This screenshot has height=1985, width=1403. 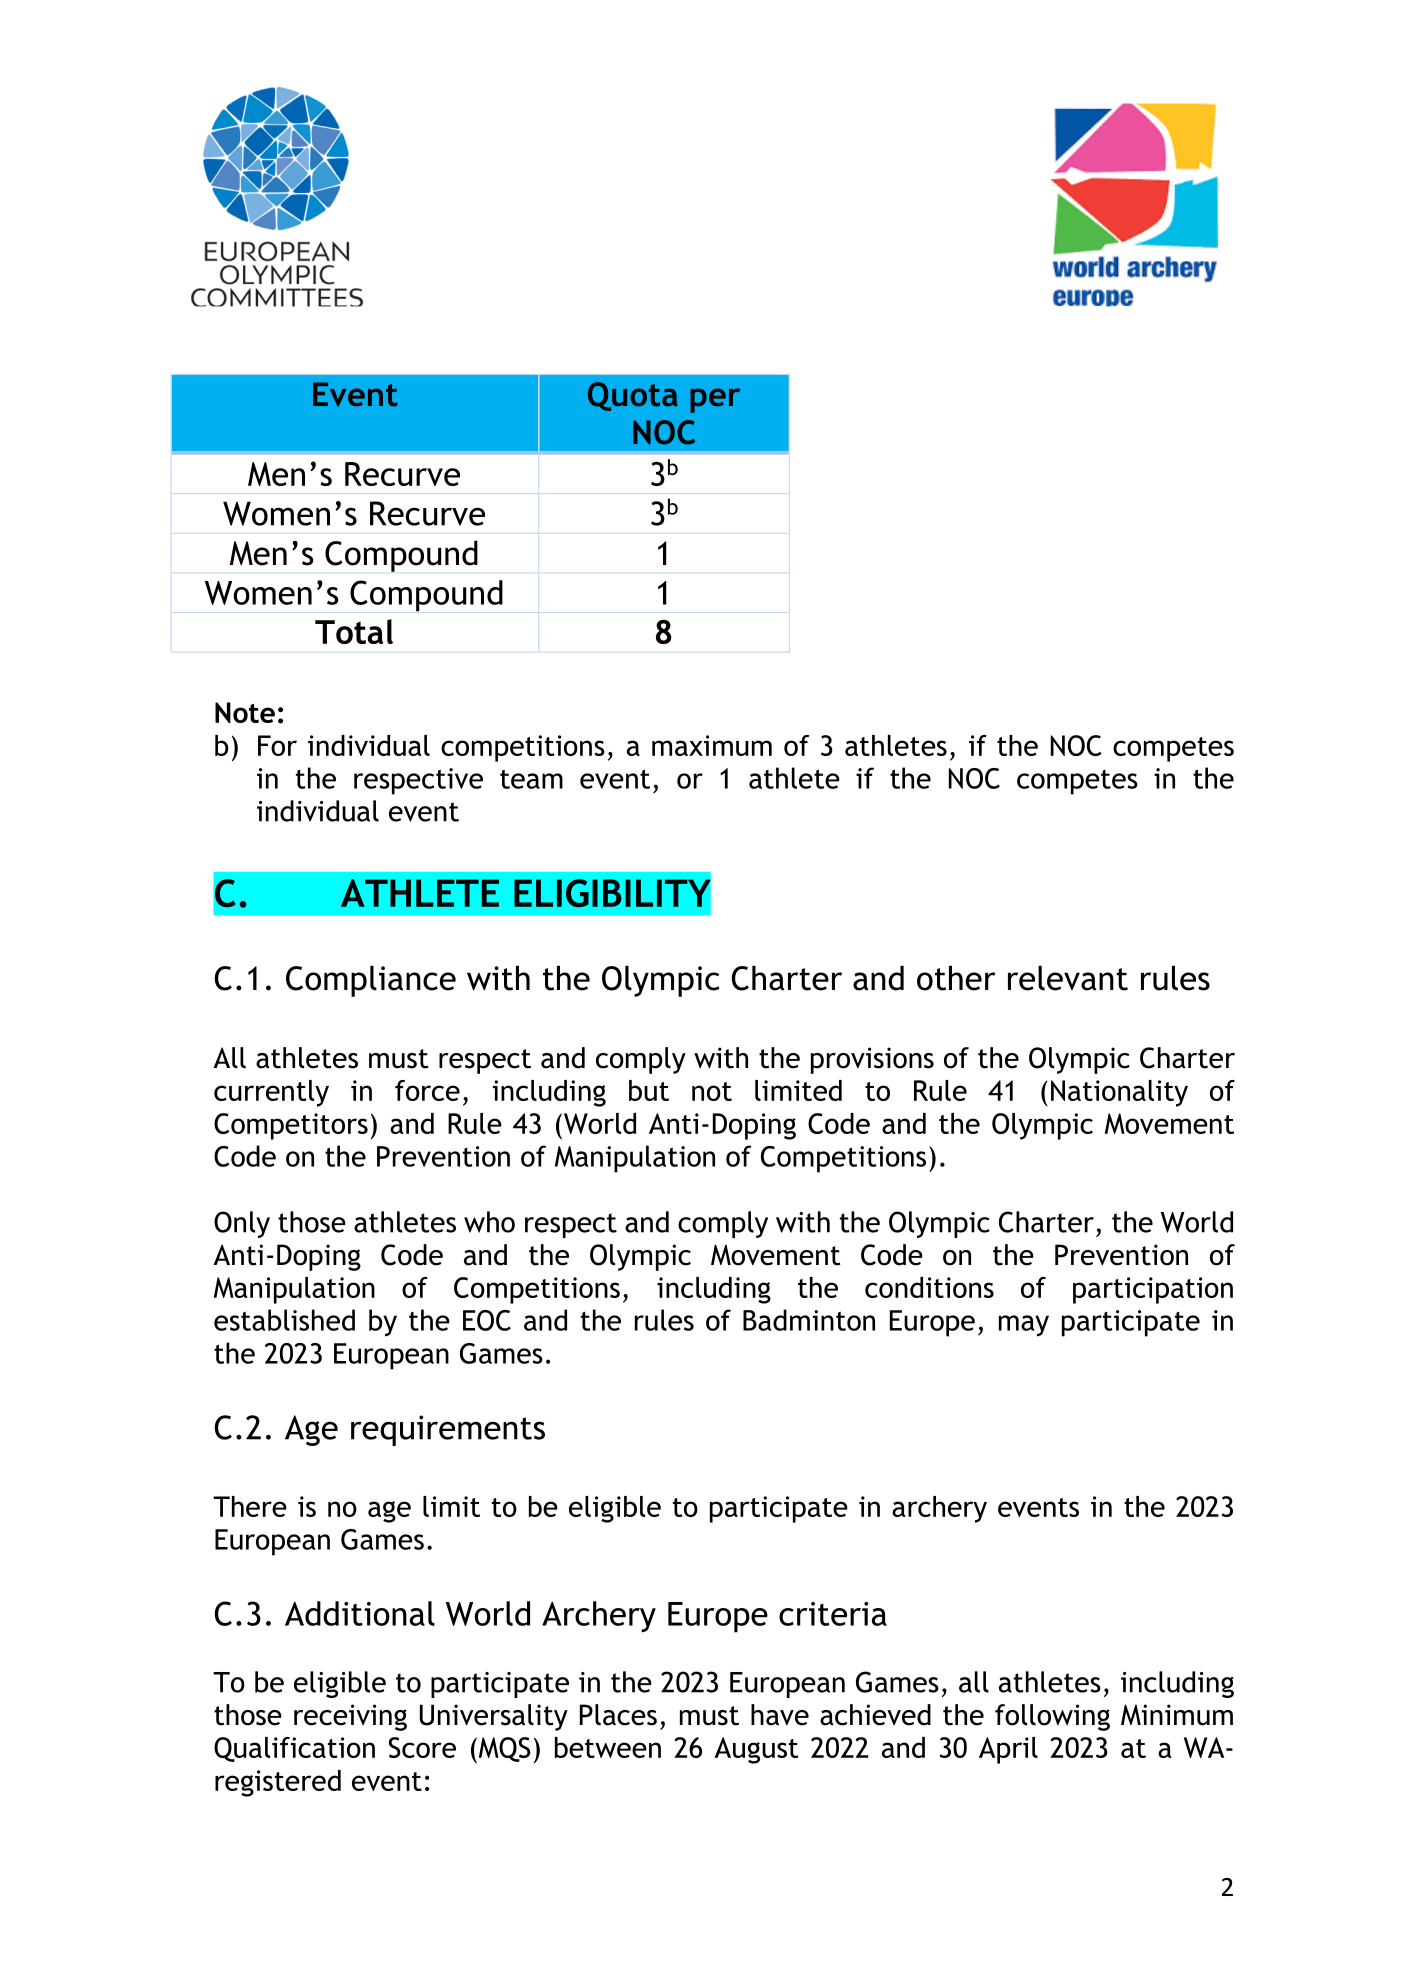 What do you see at coordinates (633, 396) in the screenshot?
I see `Quota` at bounding box center [633, 396].
